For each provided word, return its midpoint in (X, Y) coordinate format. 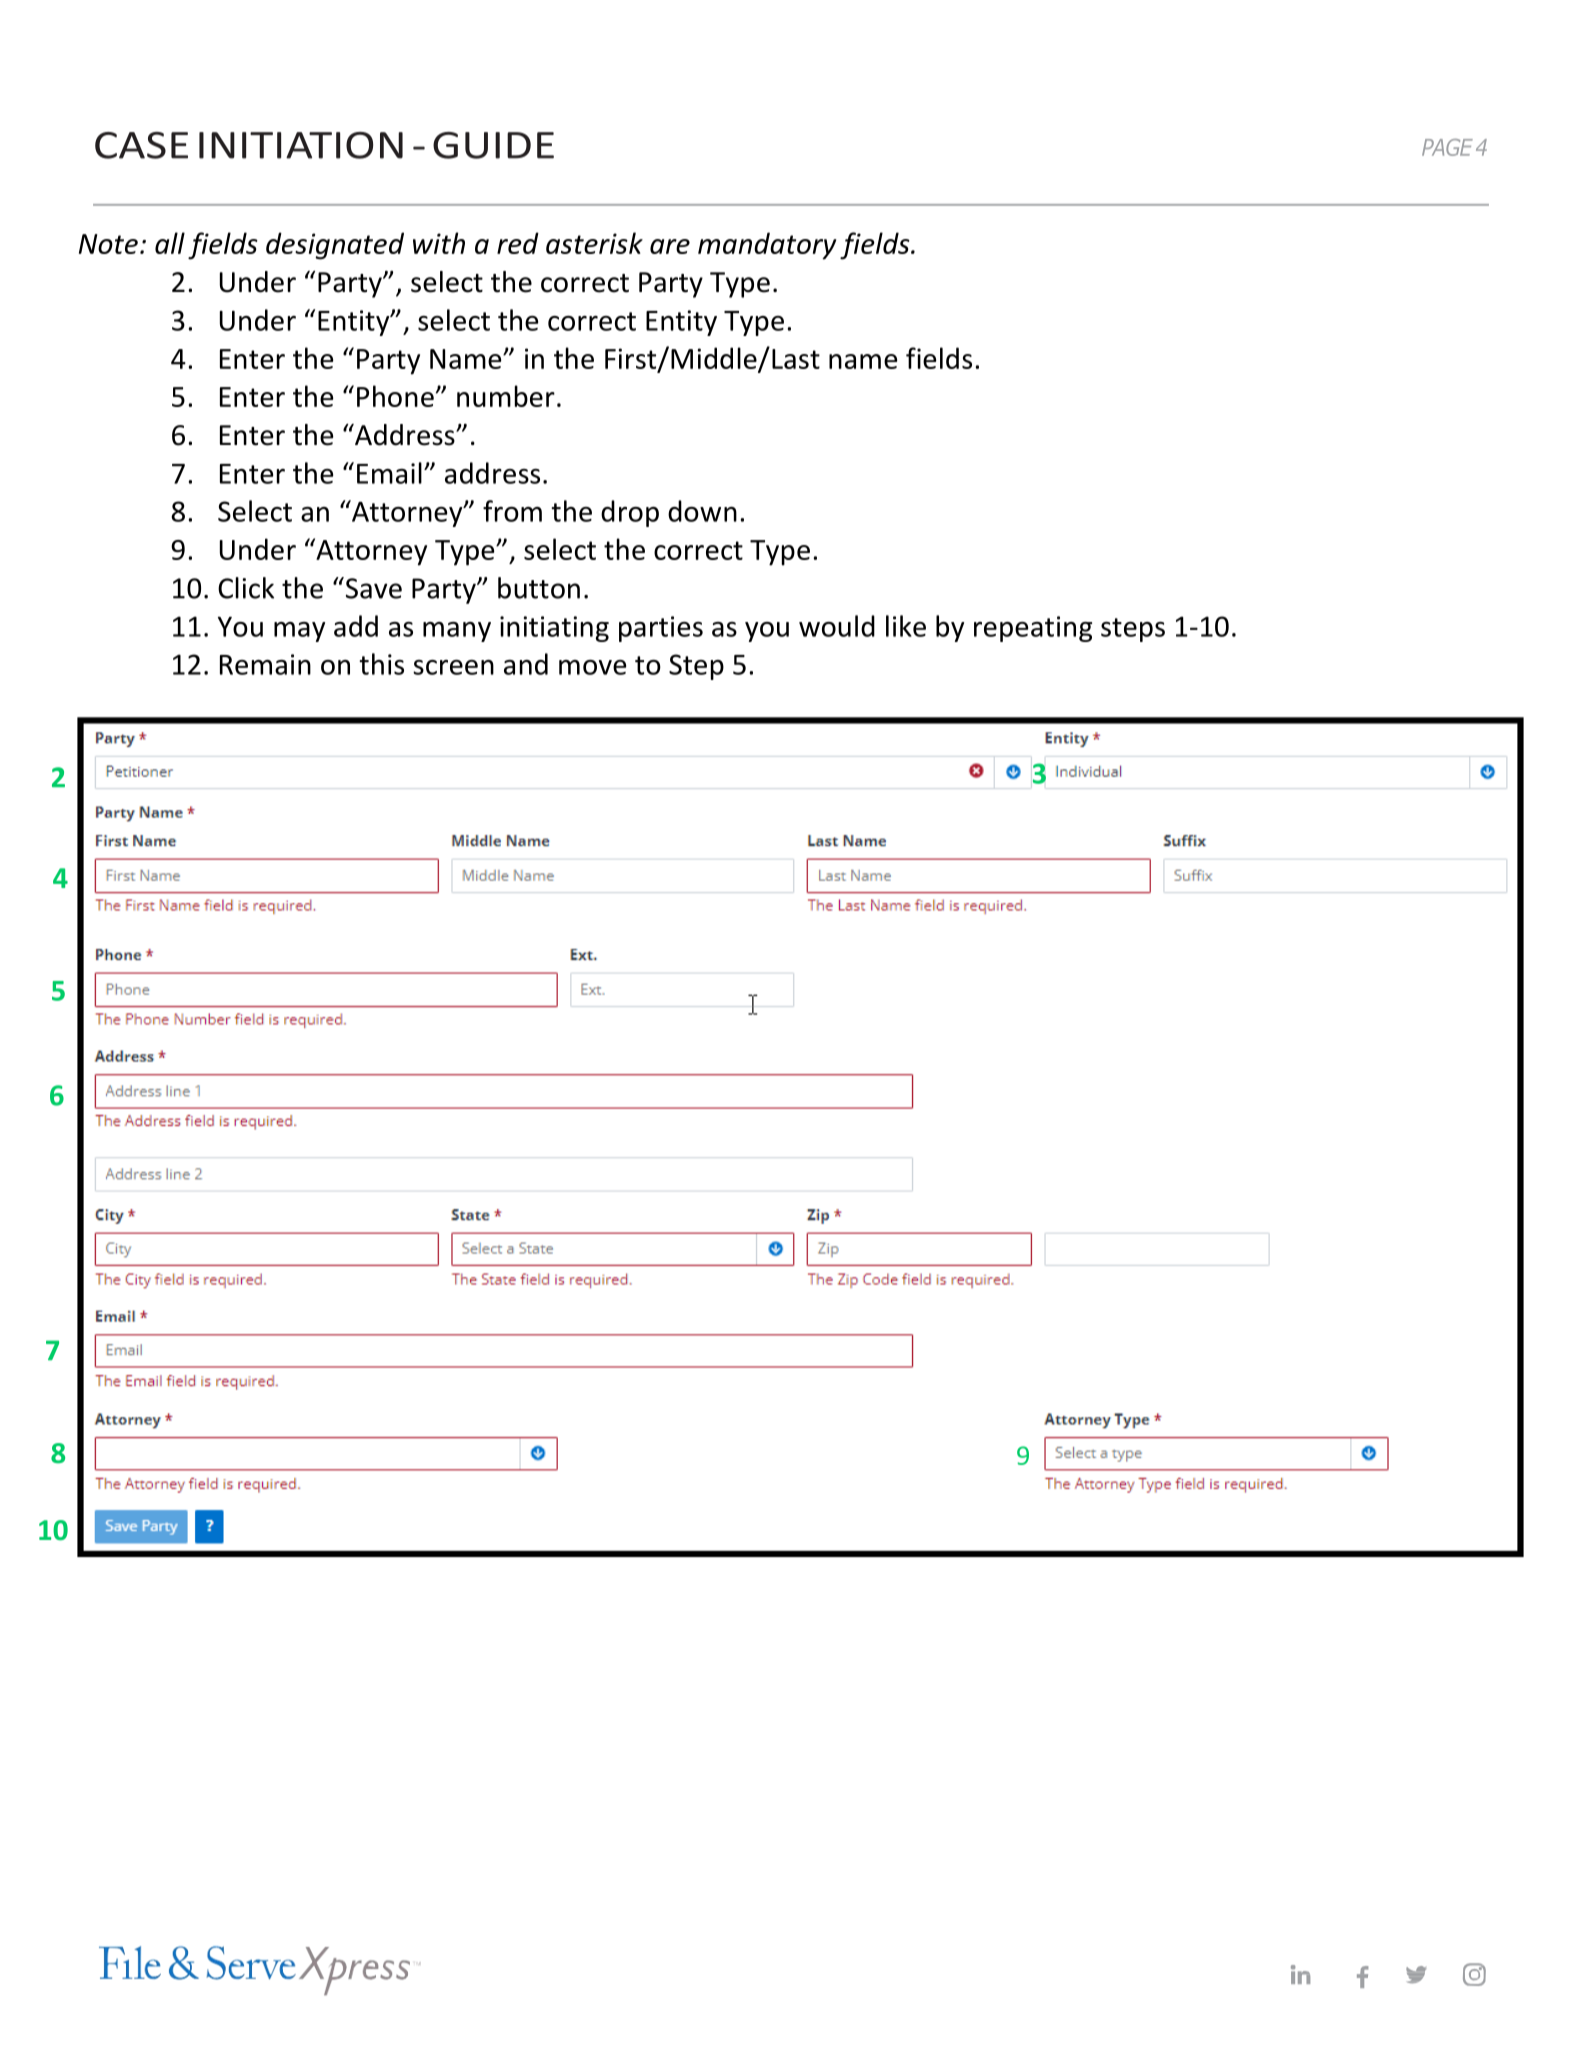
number (506, 396)
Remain (265, 664)
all (170, 243)
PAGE (1447, 147)
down (702, 511)
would (837, 626)
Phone (395, 396)
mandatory (767, 246)
